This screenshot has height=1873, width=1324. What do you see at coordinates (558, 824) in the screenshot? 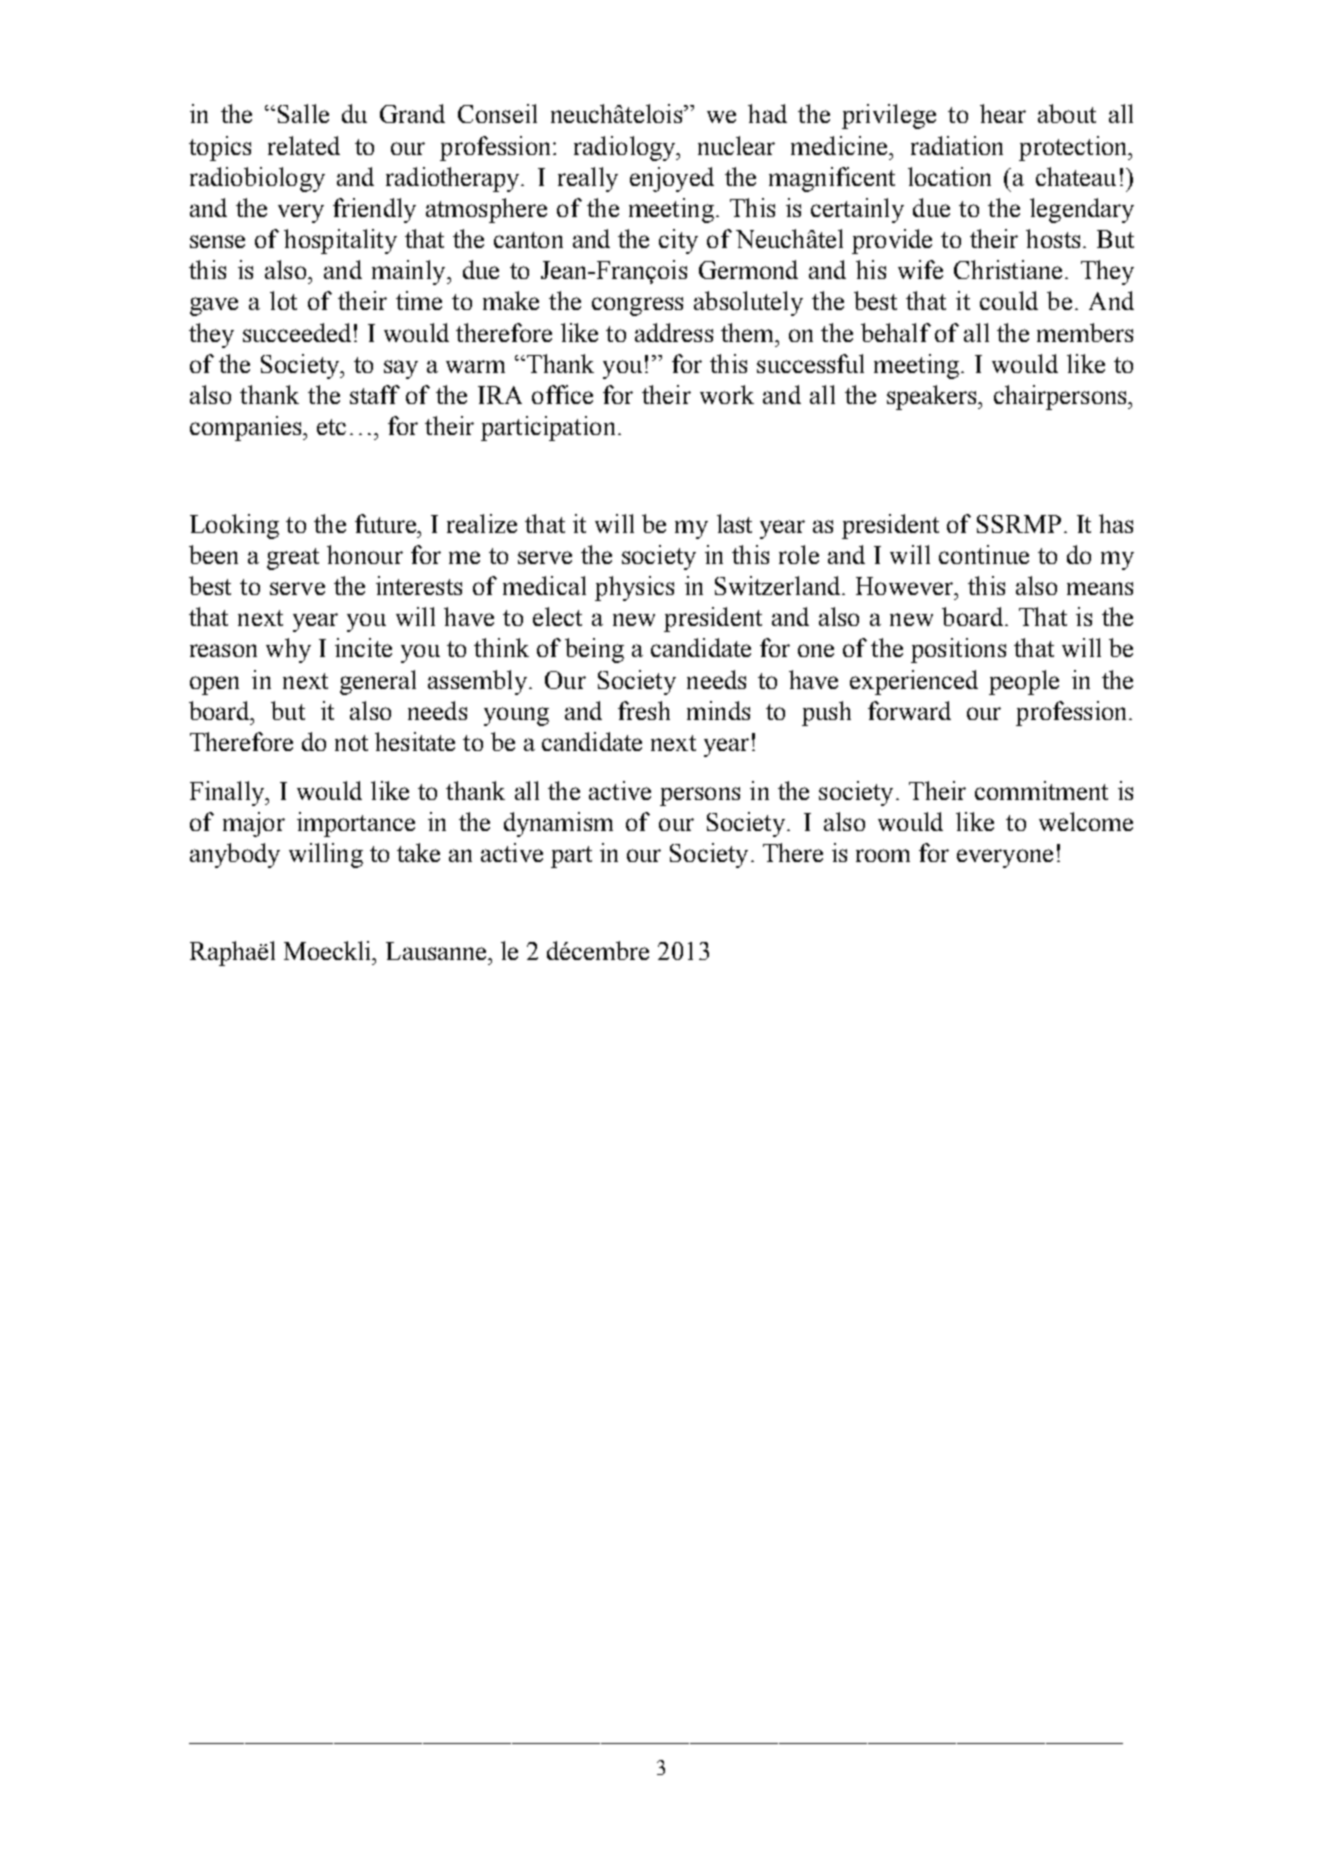
I see `dynamism` at bounding box center [558, 824].
